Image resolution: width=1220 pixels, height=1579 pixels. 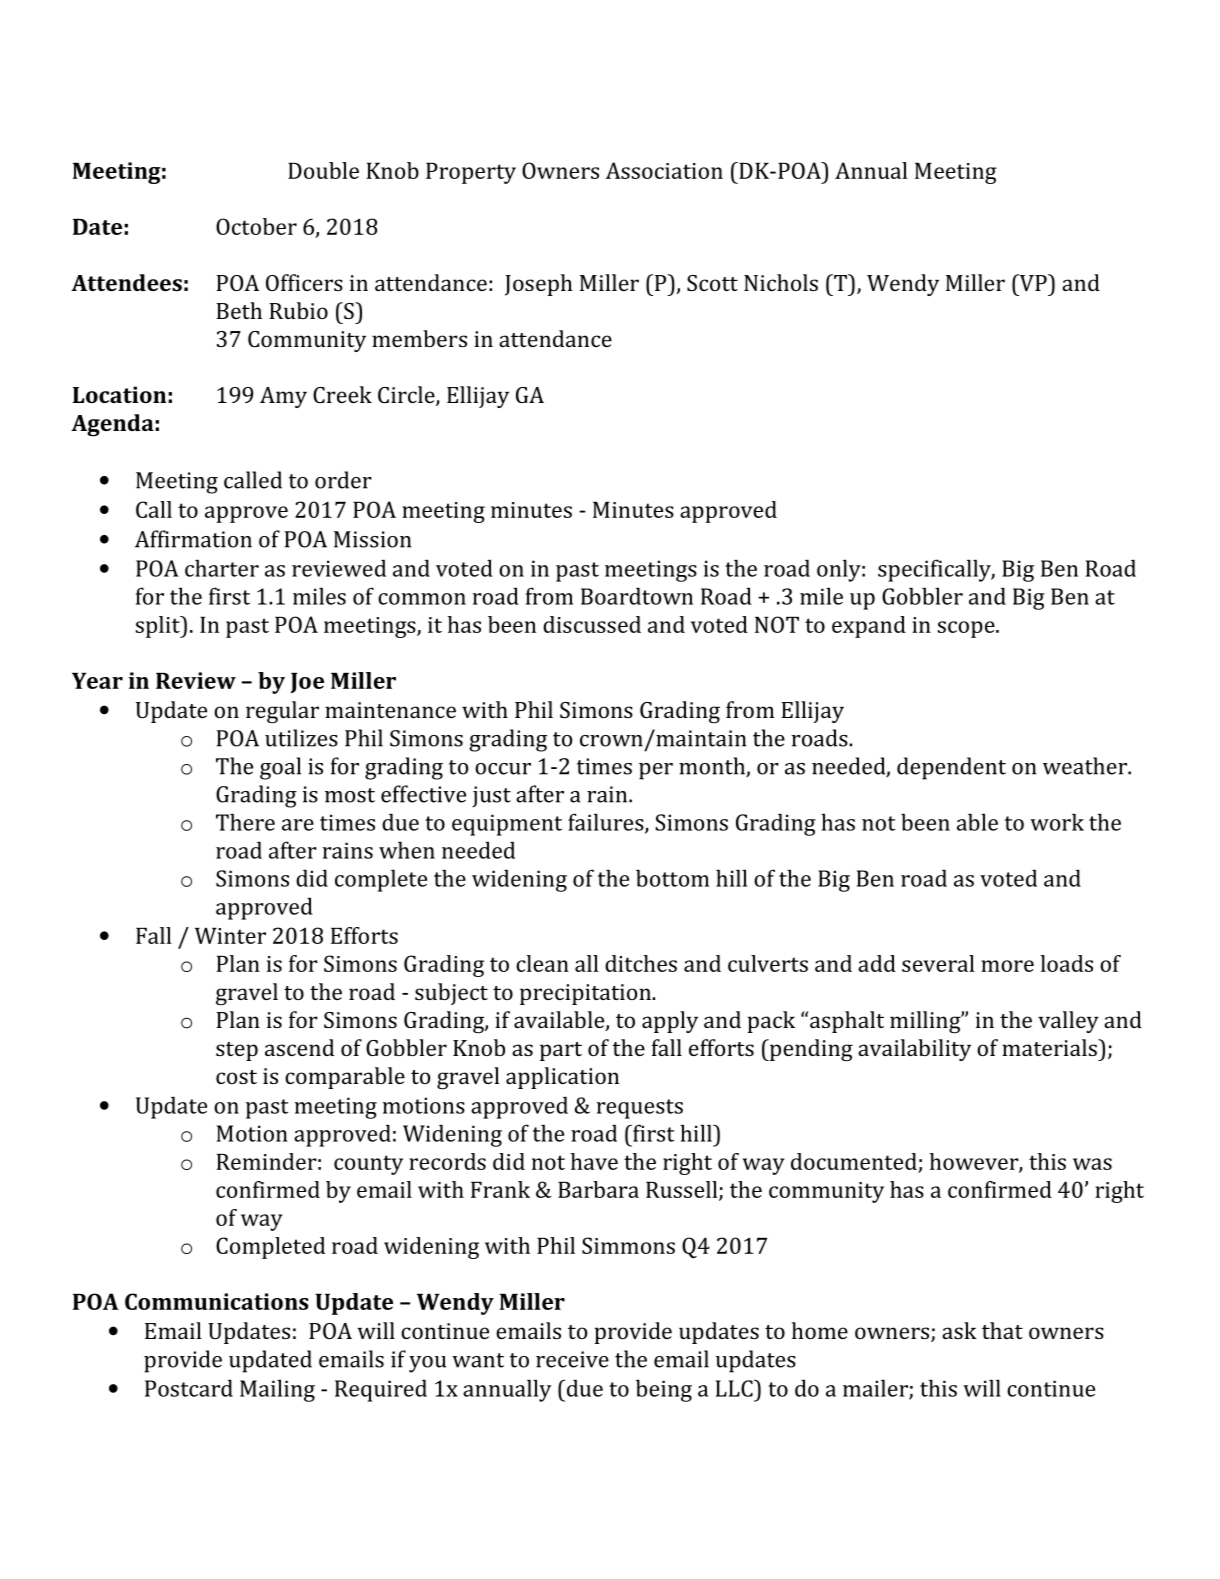 What do you see at coordinates (592, 624) in the screenshot?
I see `discussed` at bounding box center [592, 624].
